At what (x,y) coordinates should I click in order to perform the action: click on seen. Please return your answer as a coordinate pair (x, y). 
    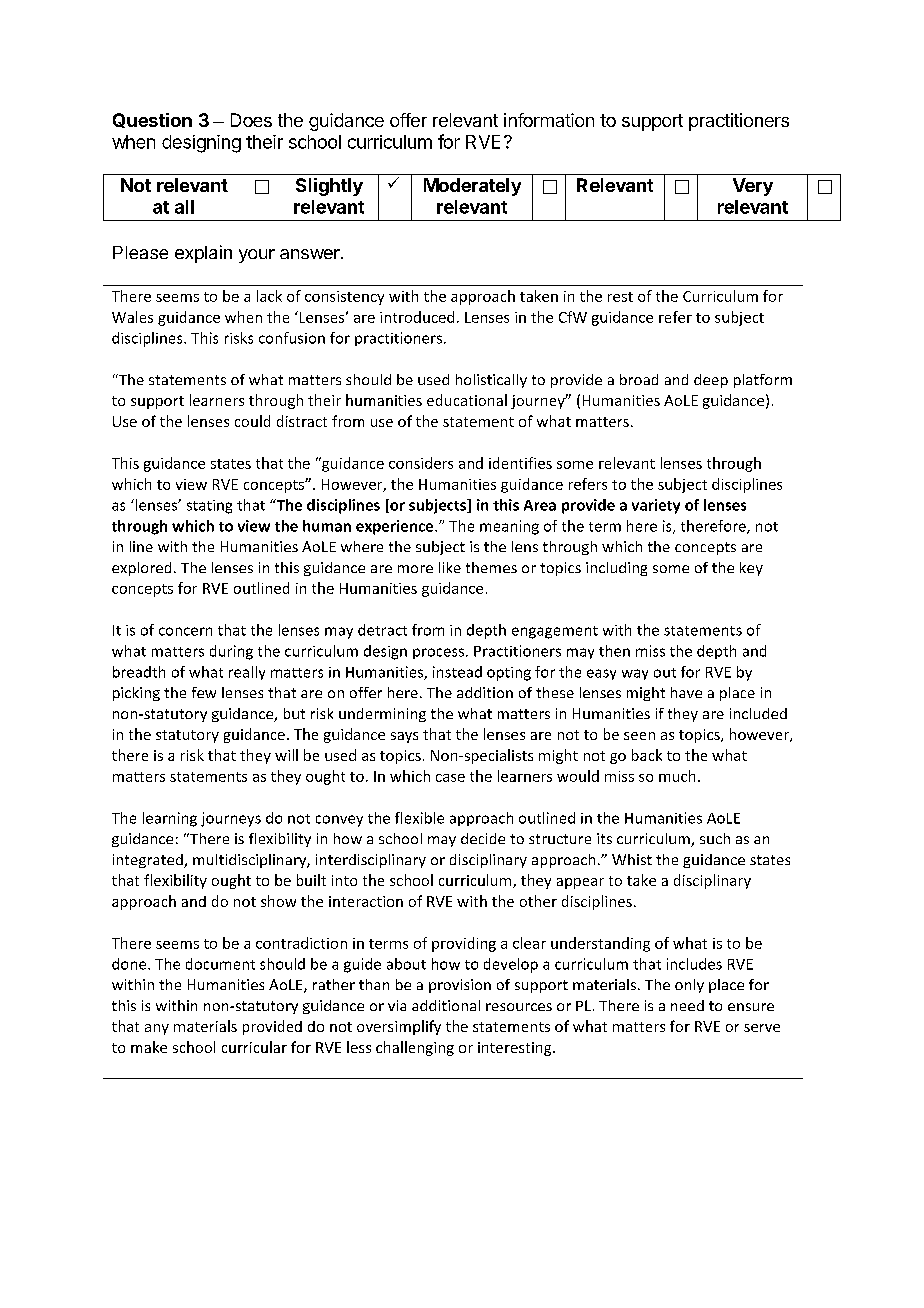
    Looking at the image, I should click on (639, 736).
